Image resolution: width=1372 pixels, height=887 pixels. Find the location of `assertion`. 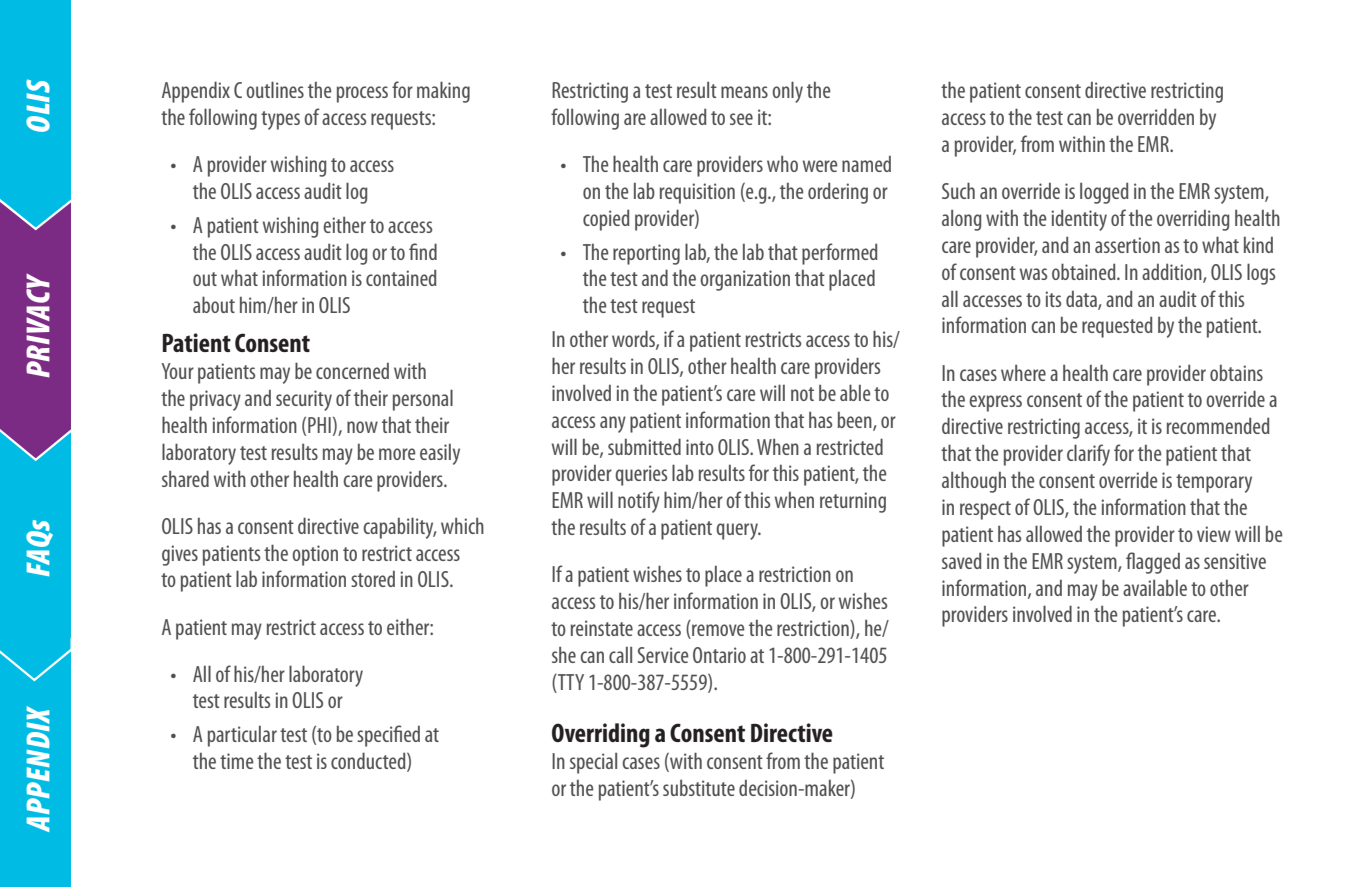

assertion is located at coordinates (1127, 245).
